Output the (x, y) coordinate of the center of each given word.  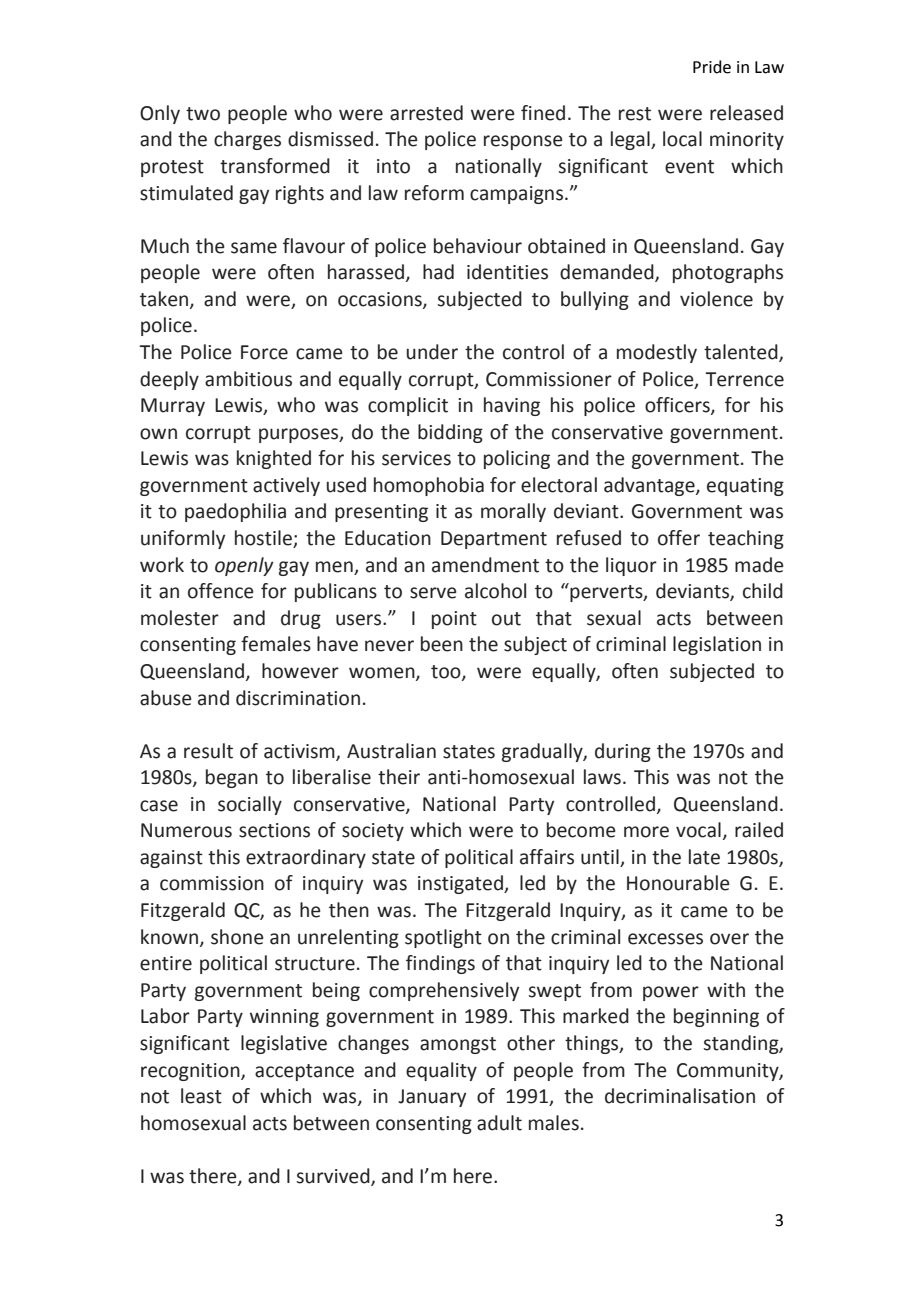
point (454, 620)
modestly (657, 353)
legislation (717, 645)
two (203, 114)
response (523, 142)
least (201, 1096)
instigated (461, 884)
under (432, 352)
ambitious (248, 379)
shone (237, 937)
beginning (716, 1017)
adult (499, 1123)
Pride (712, 67)
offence (221, 591)
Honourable (678, 883)
